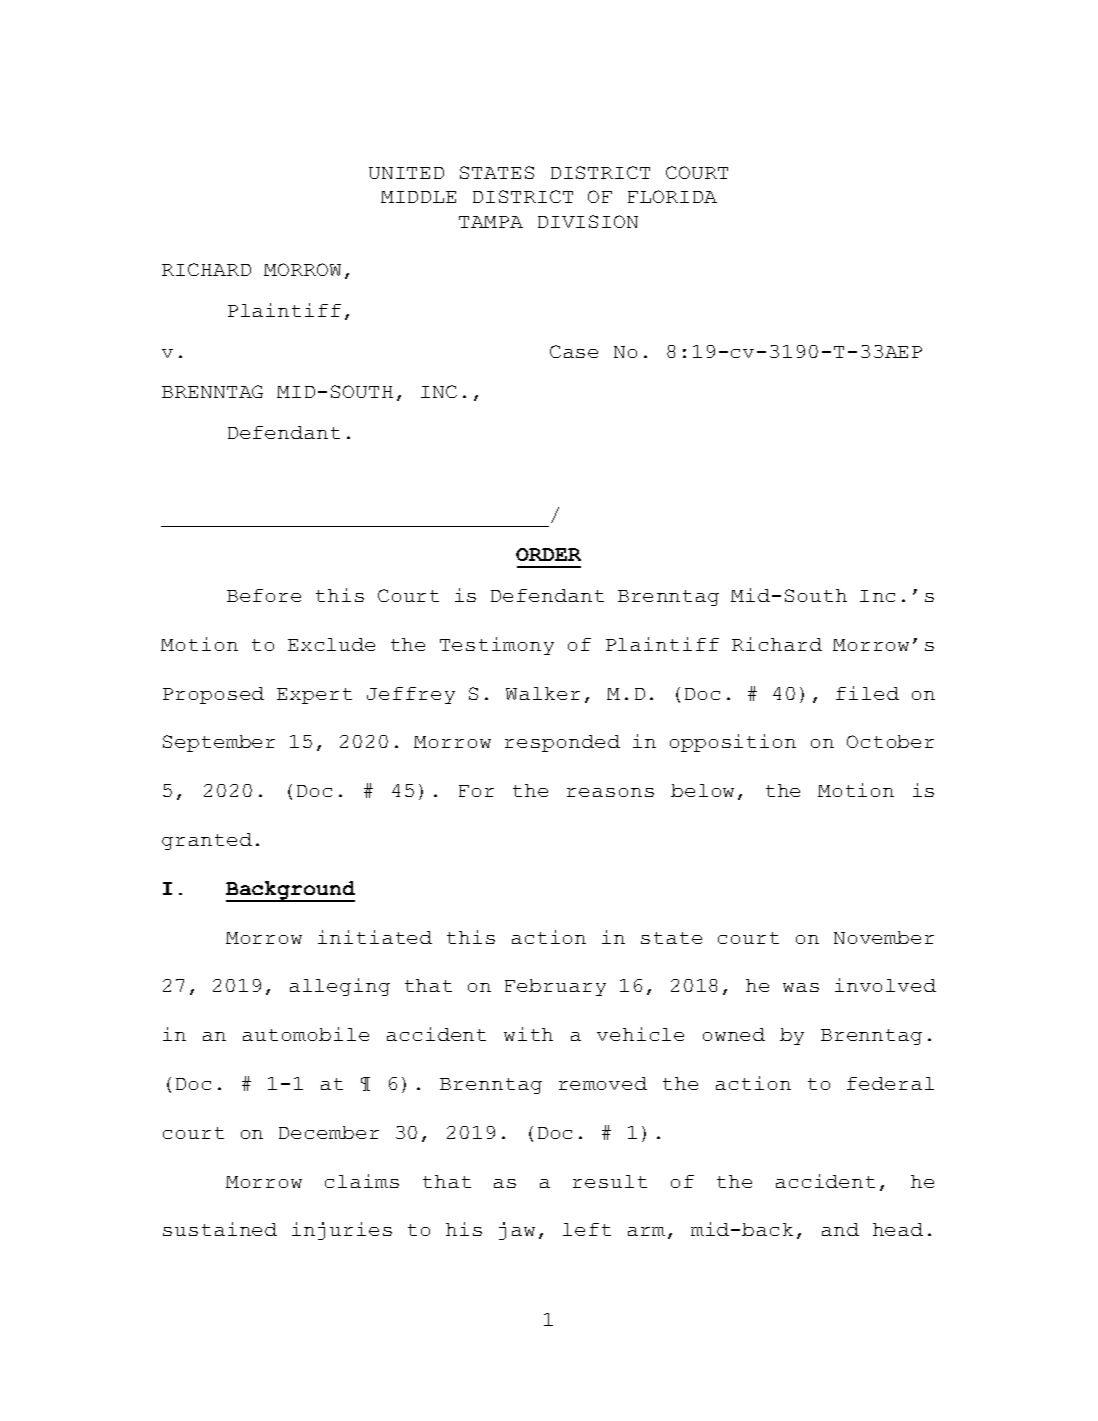 Image resolution: width=1098 pixels, height=1421 pixels. What do you see at coordinates (610, 792) in the image?
I see `reasons` at bounding box center [610, 792].
